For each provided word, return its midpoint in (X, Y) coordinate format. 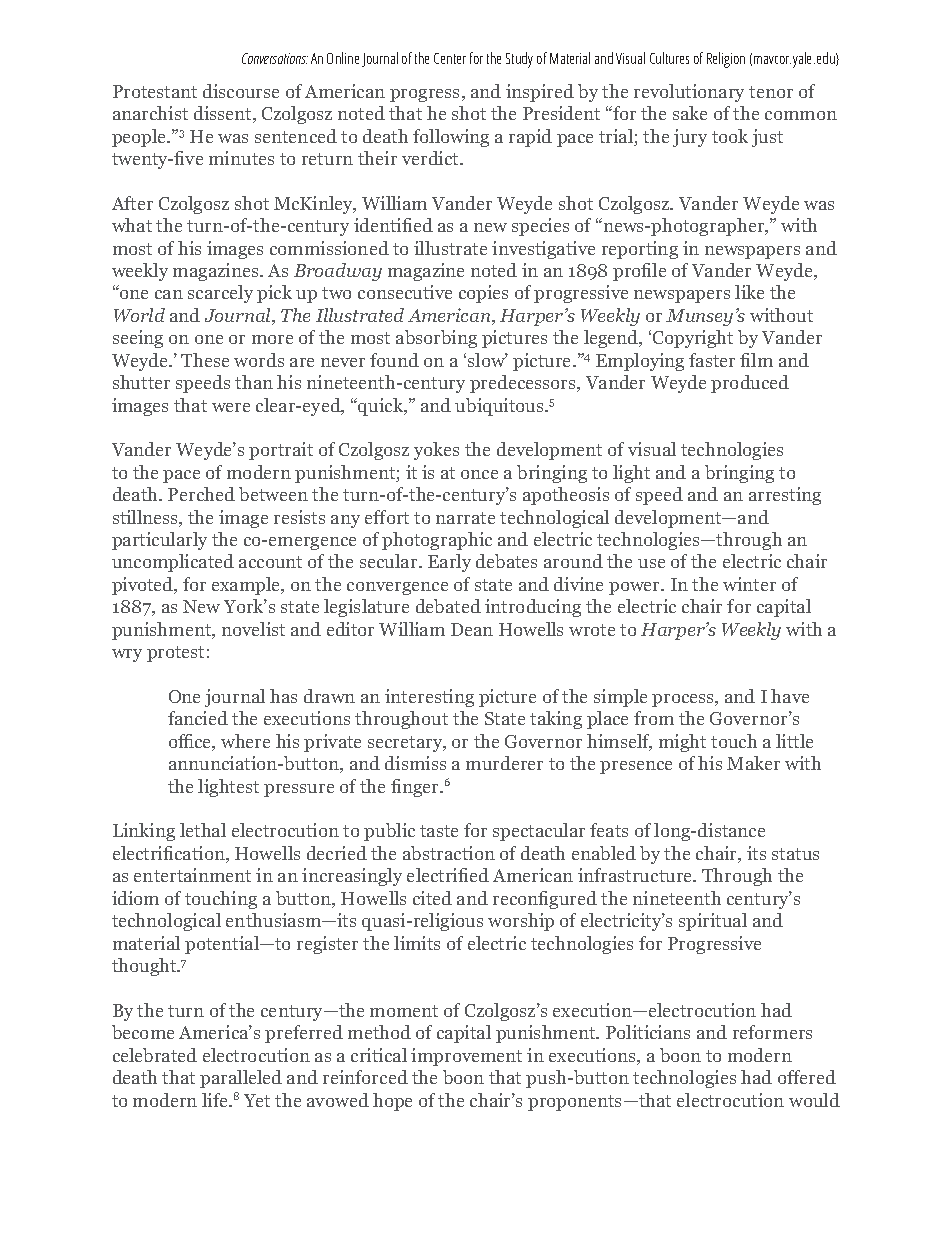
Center (450, 58)
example (247, 586)
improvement (466, 1057)
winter (749, 584)
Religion (726, 60)
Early (449, 563)
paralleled (241, 1079)
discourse (241, 91)
